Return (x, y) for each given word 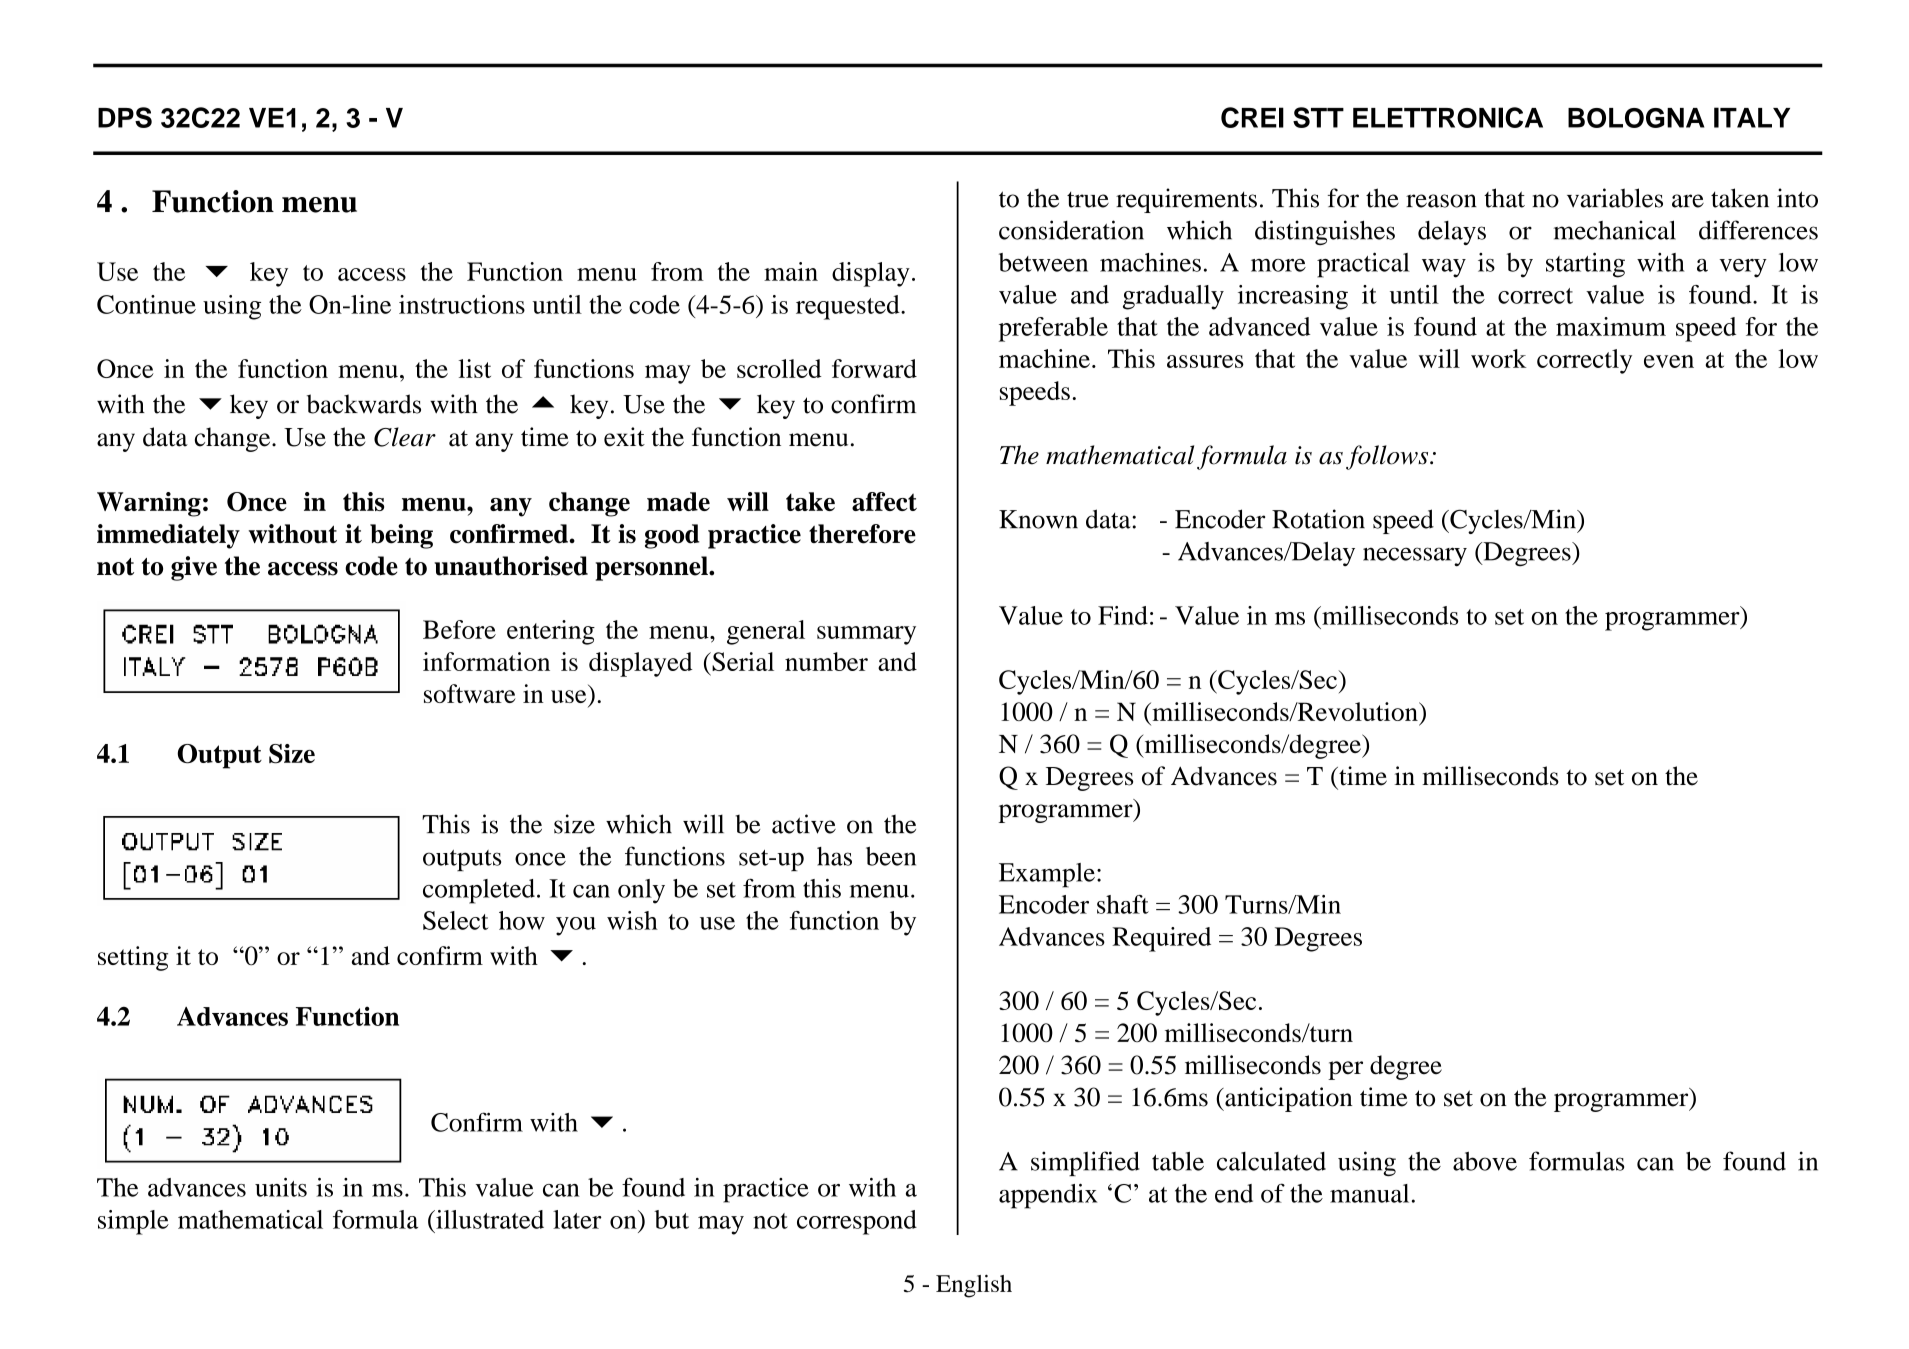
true (1088, 200)
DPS (125, 117)
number (826, 661)
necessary (1415, 556)
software (470, 693)
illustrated (489, 1219)
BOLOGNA (1636, 118)
